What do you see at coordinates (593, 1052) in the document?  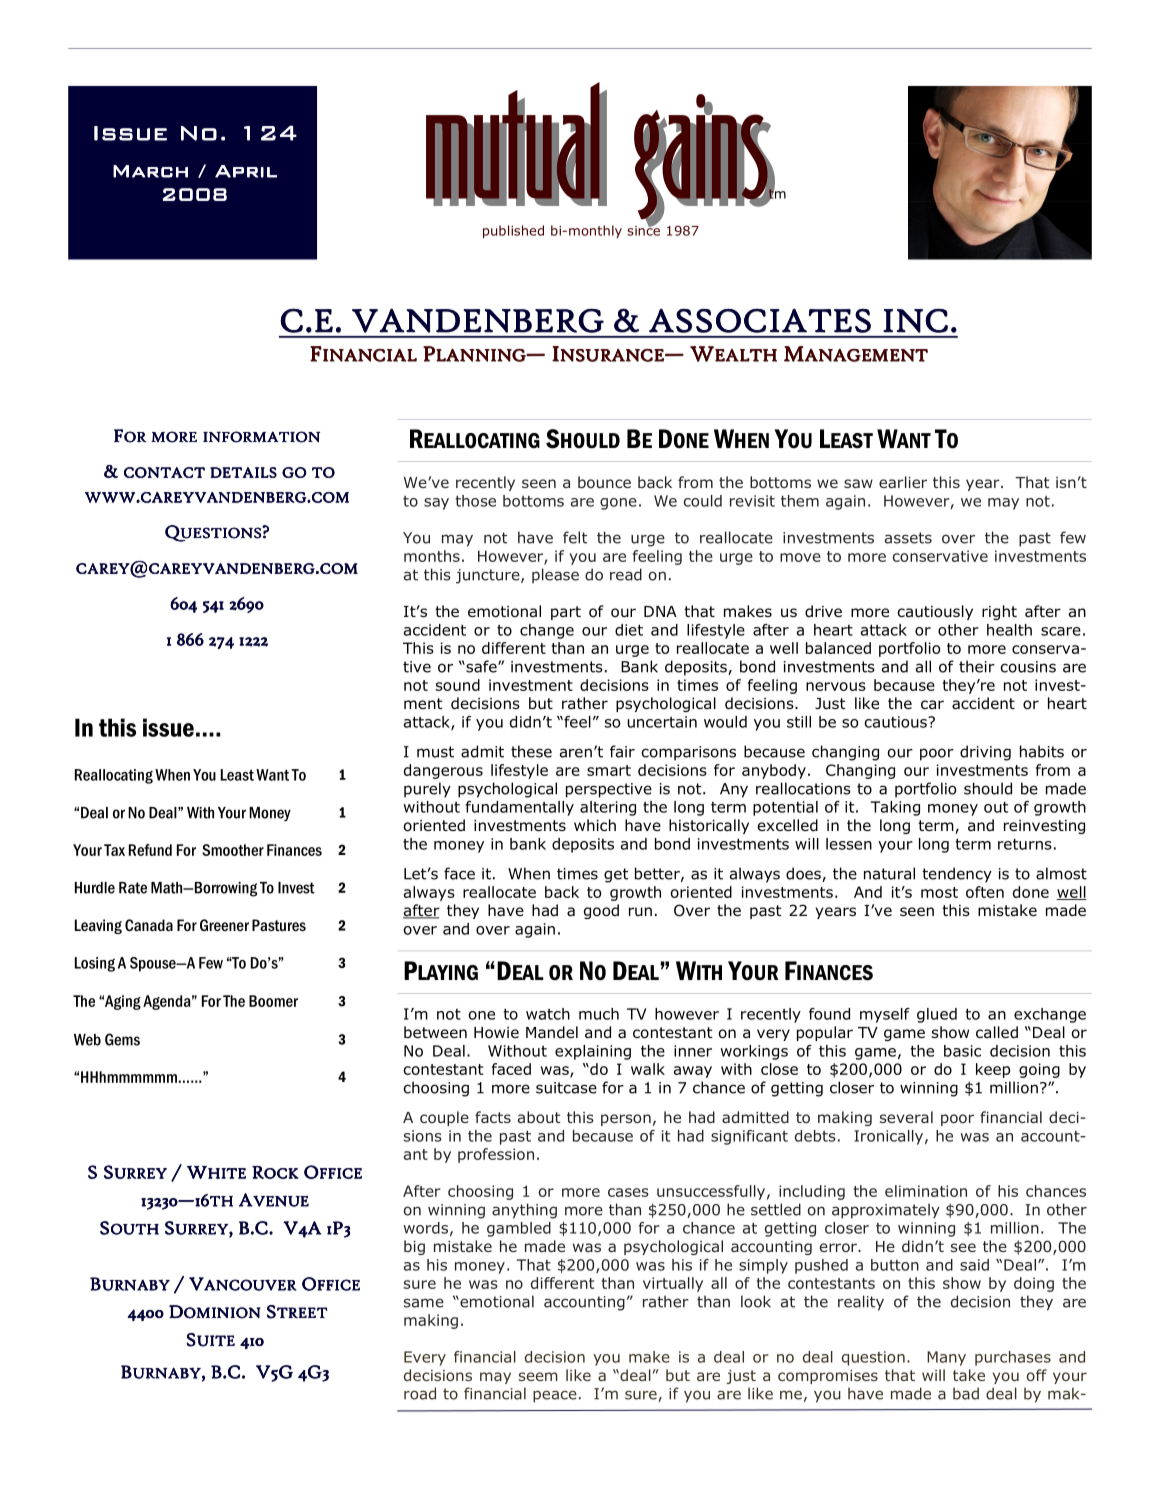 I see `explaining` at bounding box center [593, 1052].
